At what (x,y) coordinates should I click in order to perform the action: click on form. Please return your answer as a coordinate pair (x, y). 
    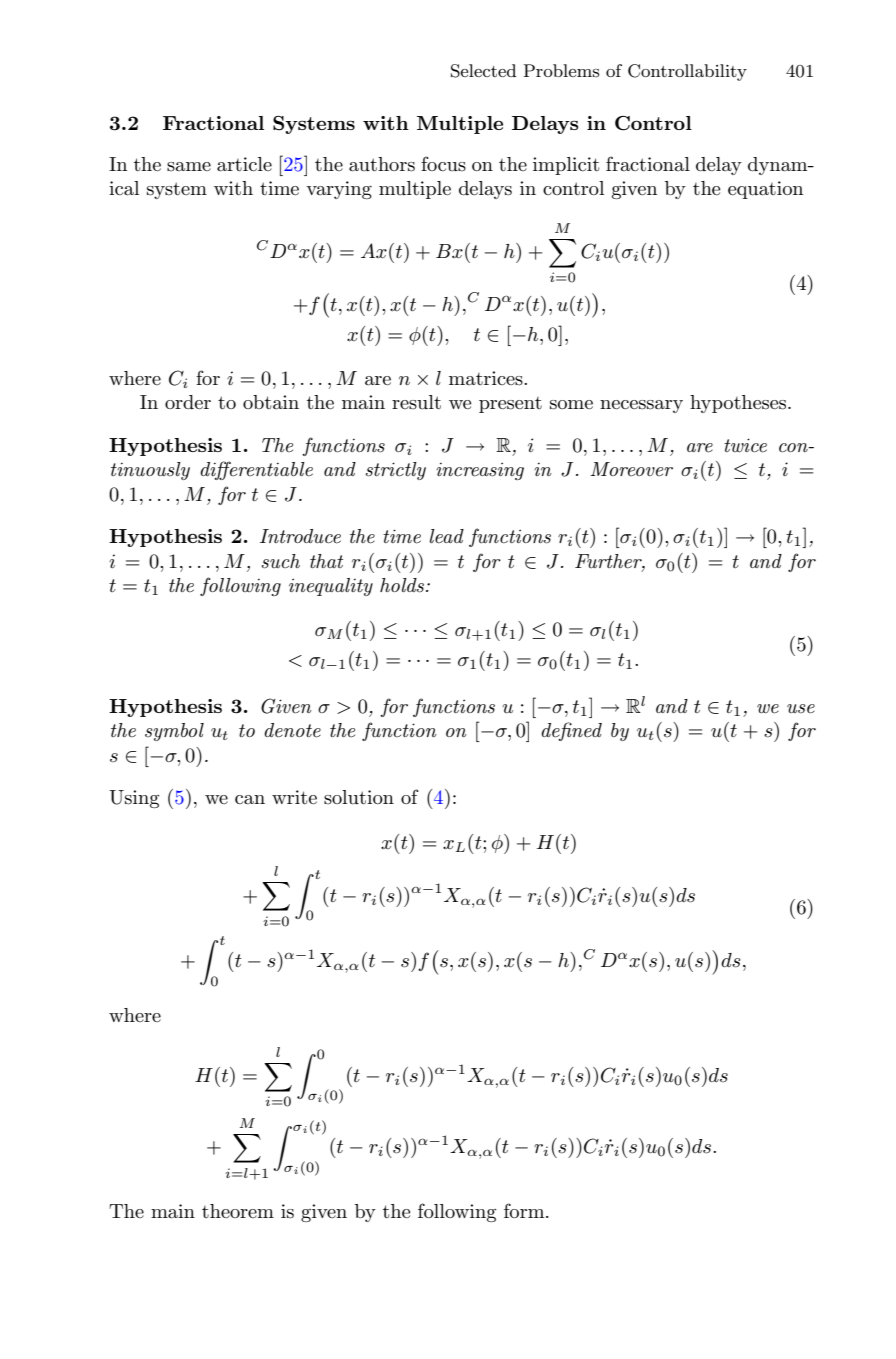
    Looking at the image, I should click on (525, 1210).
